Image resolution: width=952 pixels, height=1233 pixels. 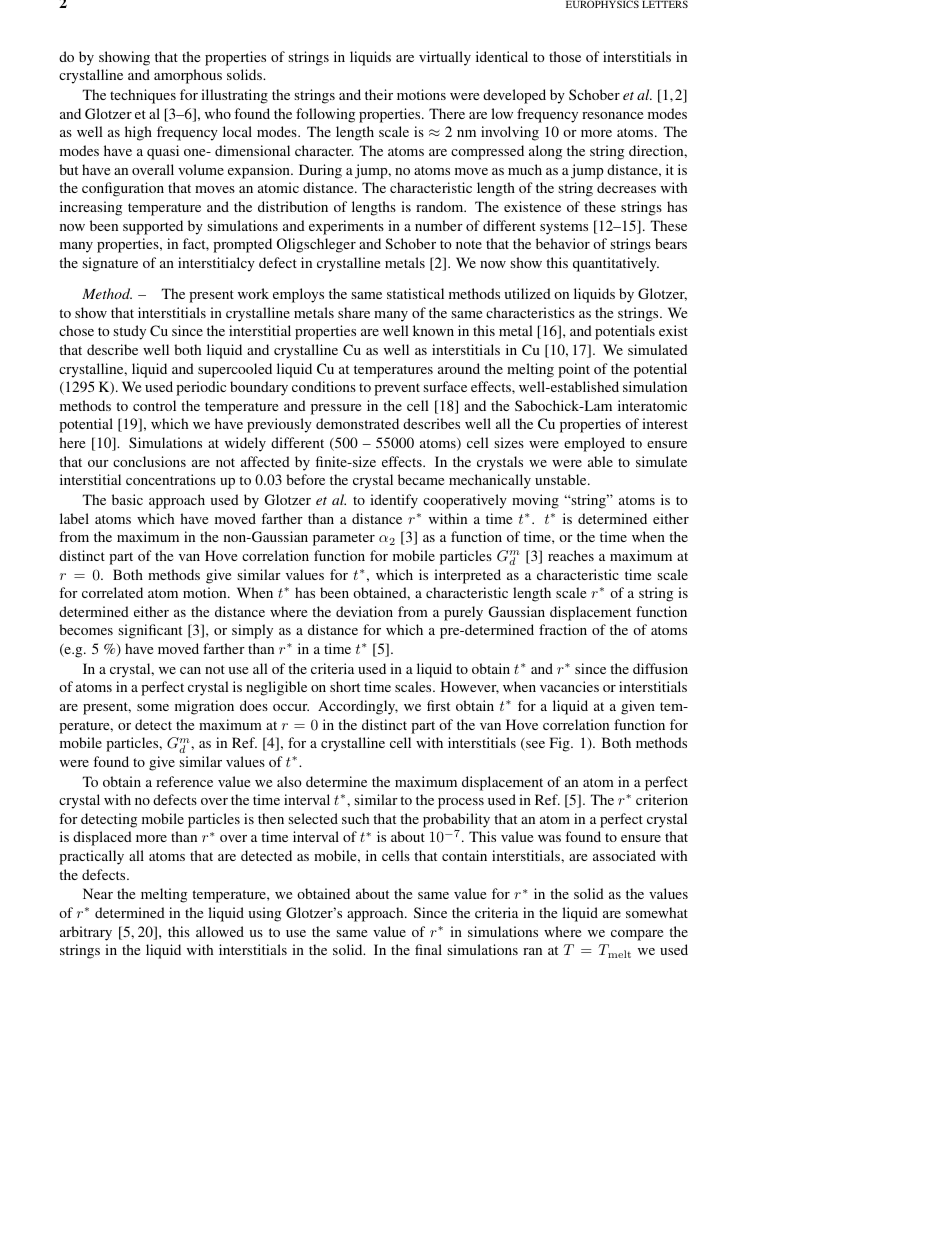 I want to click on Accordingly, so click(x=358, y=707).
